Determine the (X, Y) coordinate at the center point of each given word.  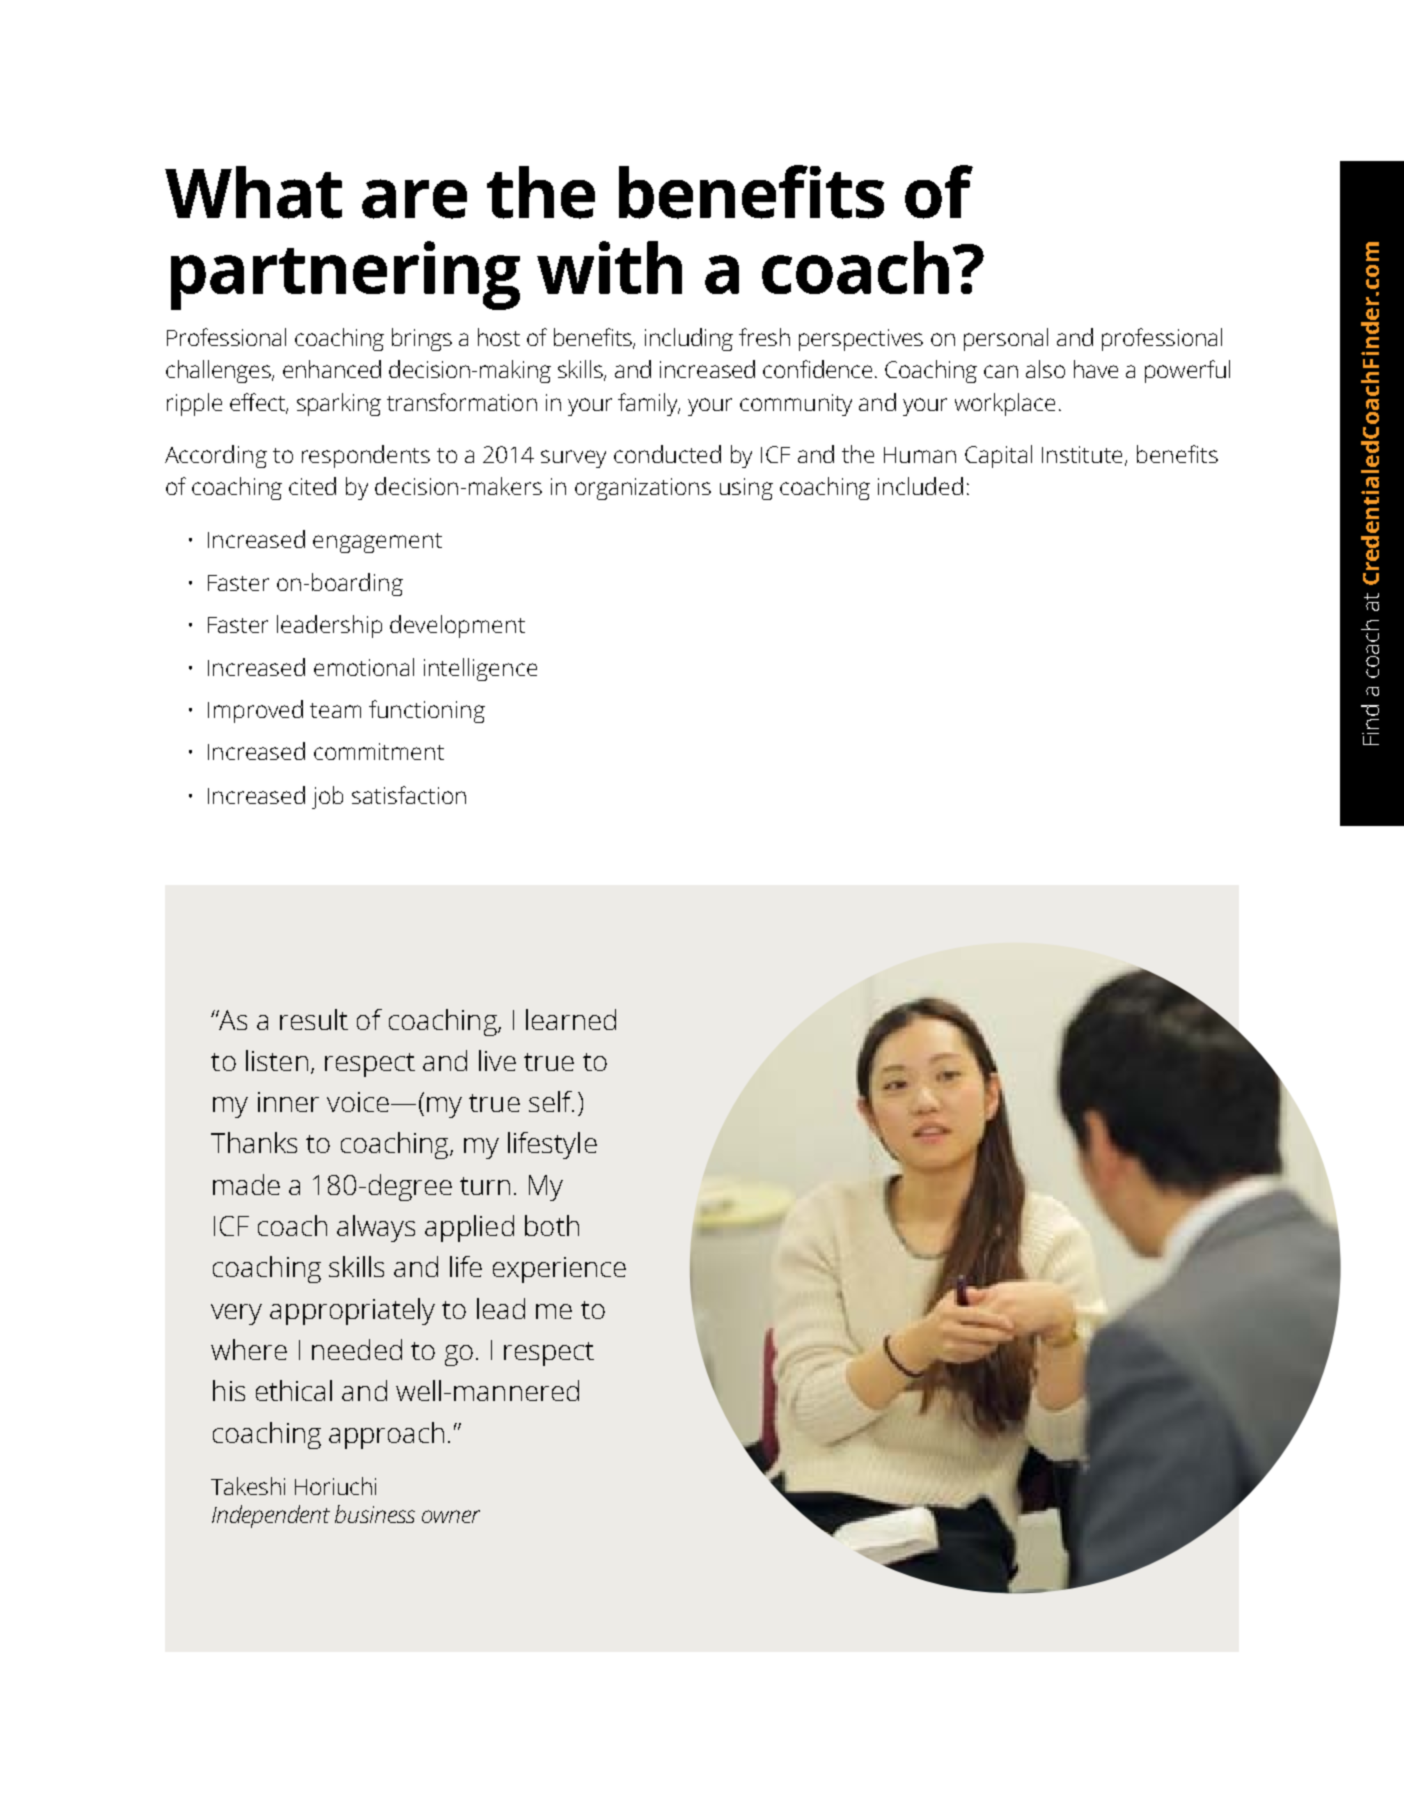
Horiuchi (335, 1486)
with (609, 267)
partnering (345, 275)
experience (559, 1270)
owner (451, 1516)
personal (1006, 339)
